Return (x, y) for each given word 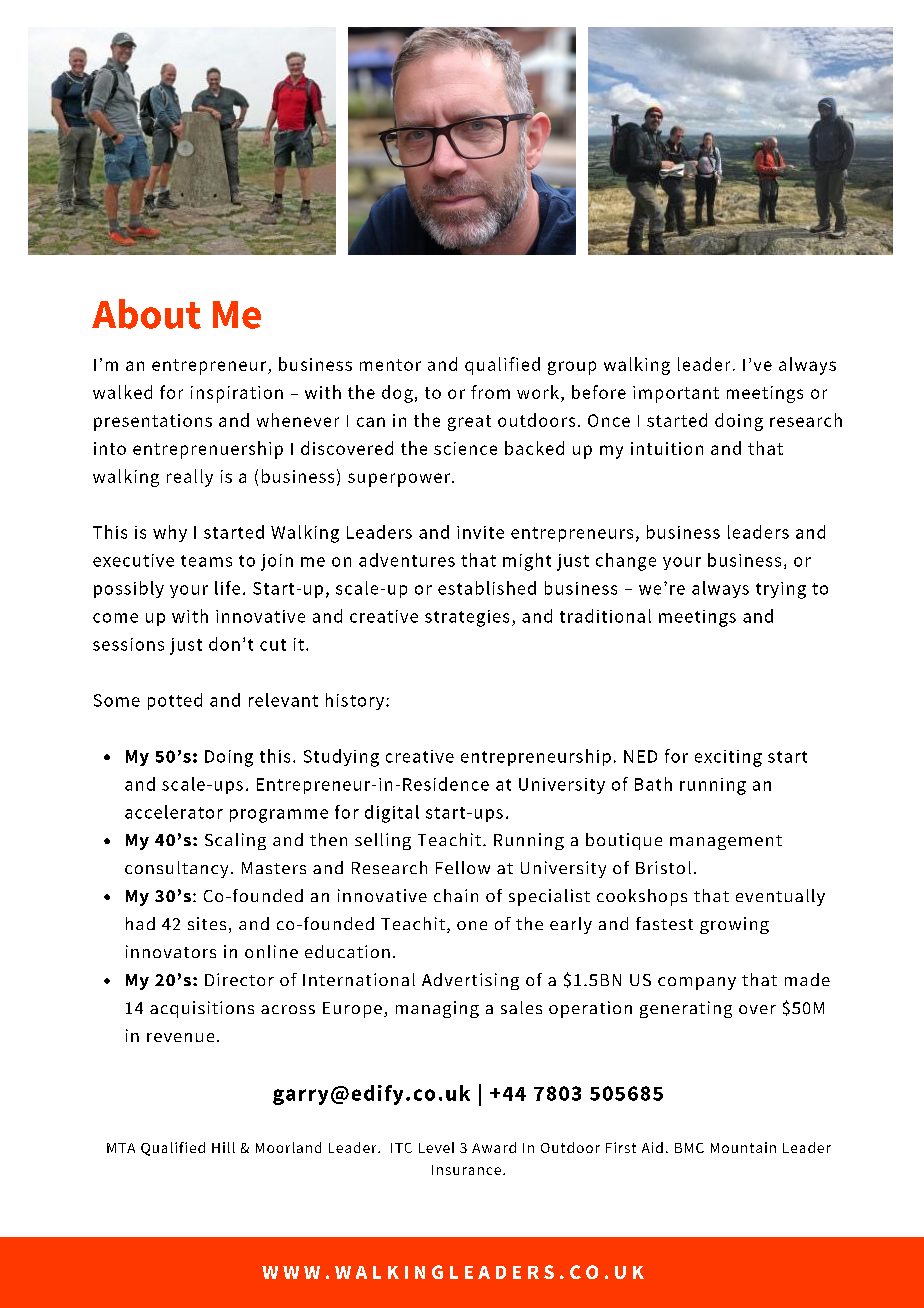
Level (436, 1147)
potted (175, 701)
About (146, 314)
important (676, 394)
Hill (223, 1147)
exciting (728, 758)
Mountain (743, 1147)
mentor (390, 365)
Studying (341, 758)
